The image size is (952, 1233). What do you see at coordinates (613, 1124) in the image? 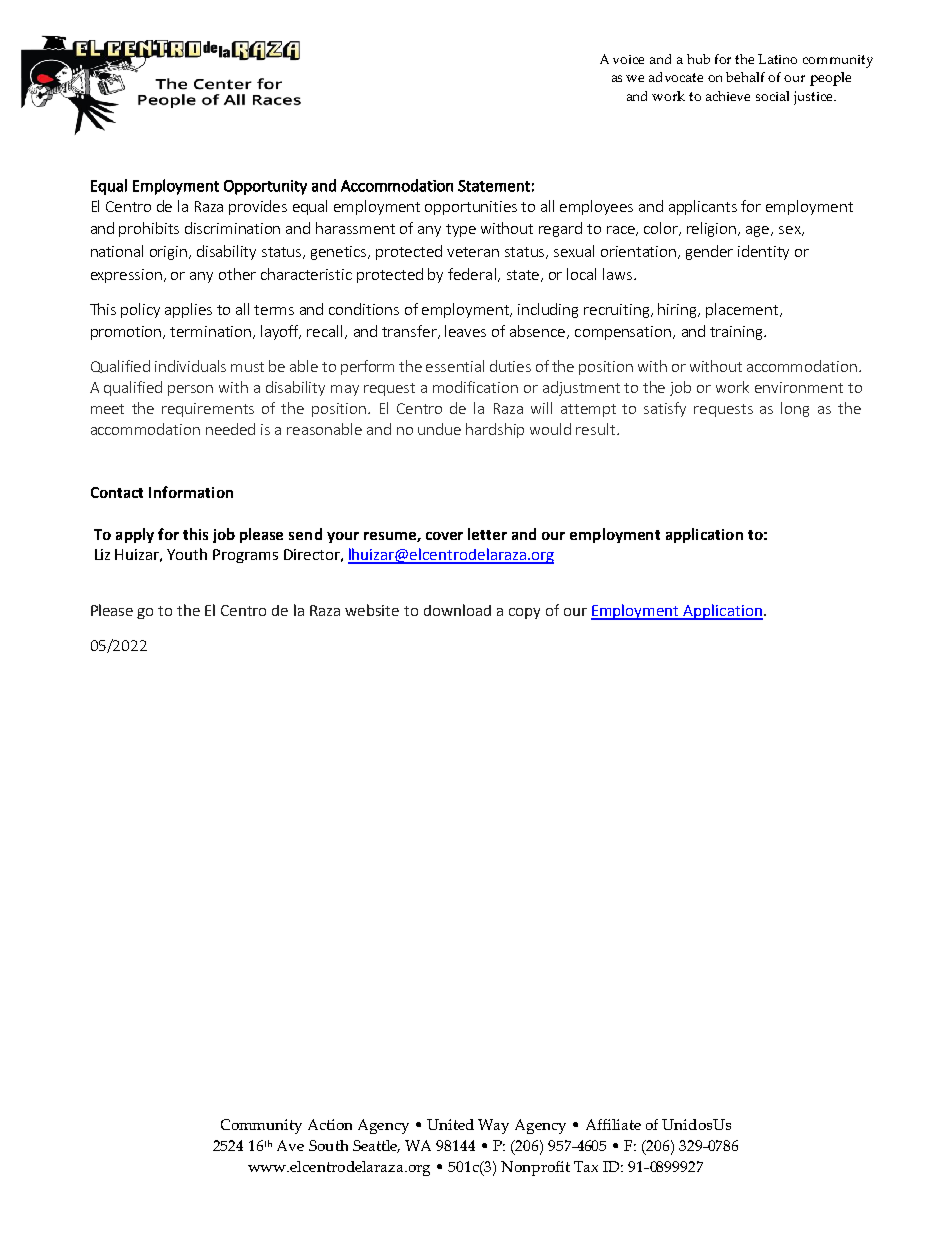
I see `Affiliate` at bounding box center [613, 1124].
